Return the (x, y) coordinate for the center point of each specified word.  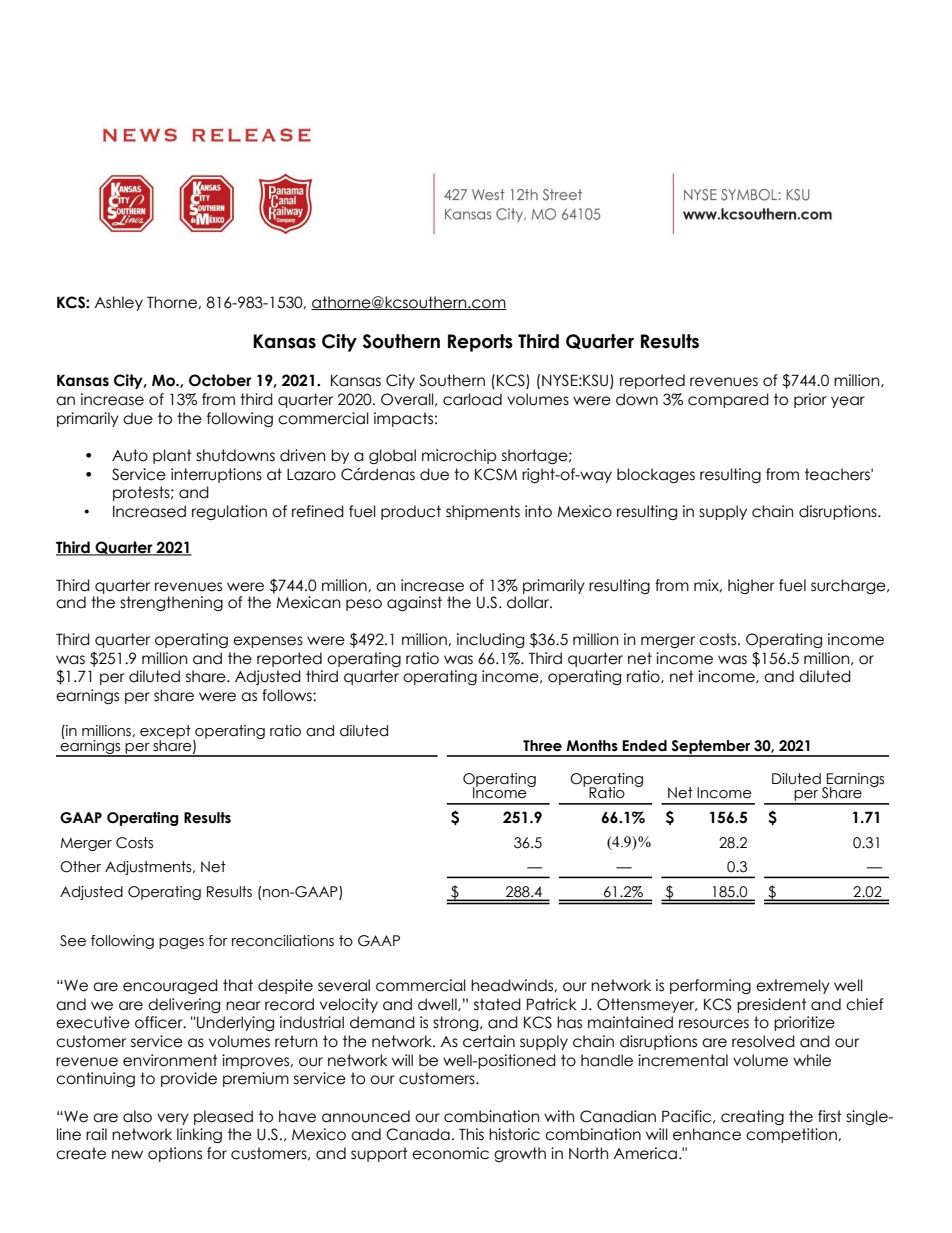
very (173, 1119)
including (490, 640)
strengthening (171, 603)
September (711, 748)
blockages (656, 475)
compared (728, 400)
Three (542, 746)
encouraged (170, 986)
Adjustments (149, 868)
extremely (793, 986)
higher (751, 586)
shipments (483, 512)
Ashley (118, 303)
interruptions (216, 475)
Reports (480, 343)
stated (497, 1004)
